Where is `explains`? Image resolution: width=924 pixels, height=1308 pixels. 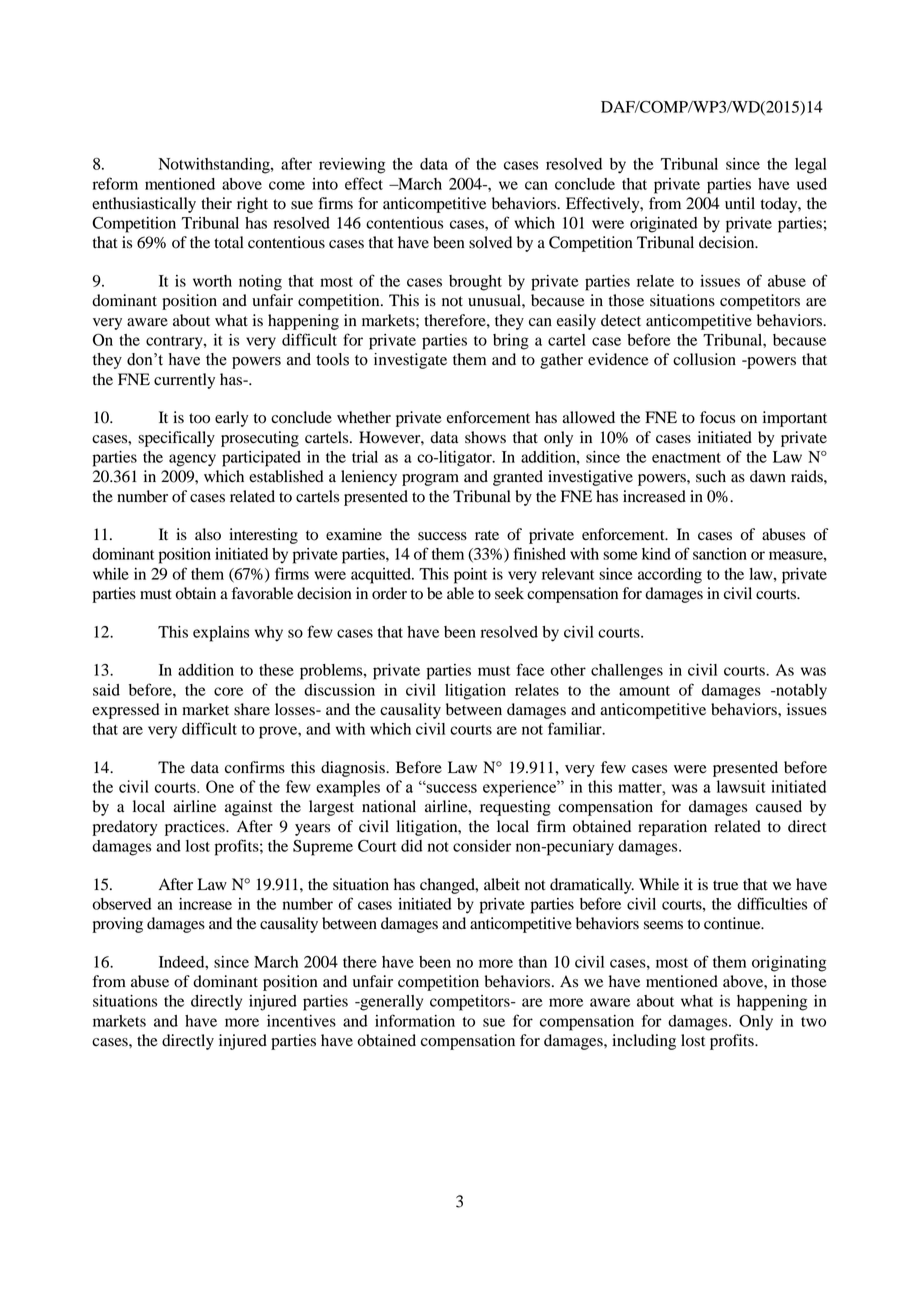
explains is located at coordinates (221, 634).
